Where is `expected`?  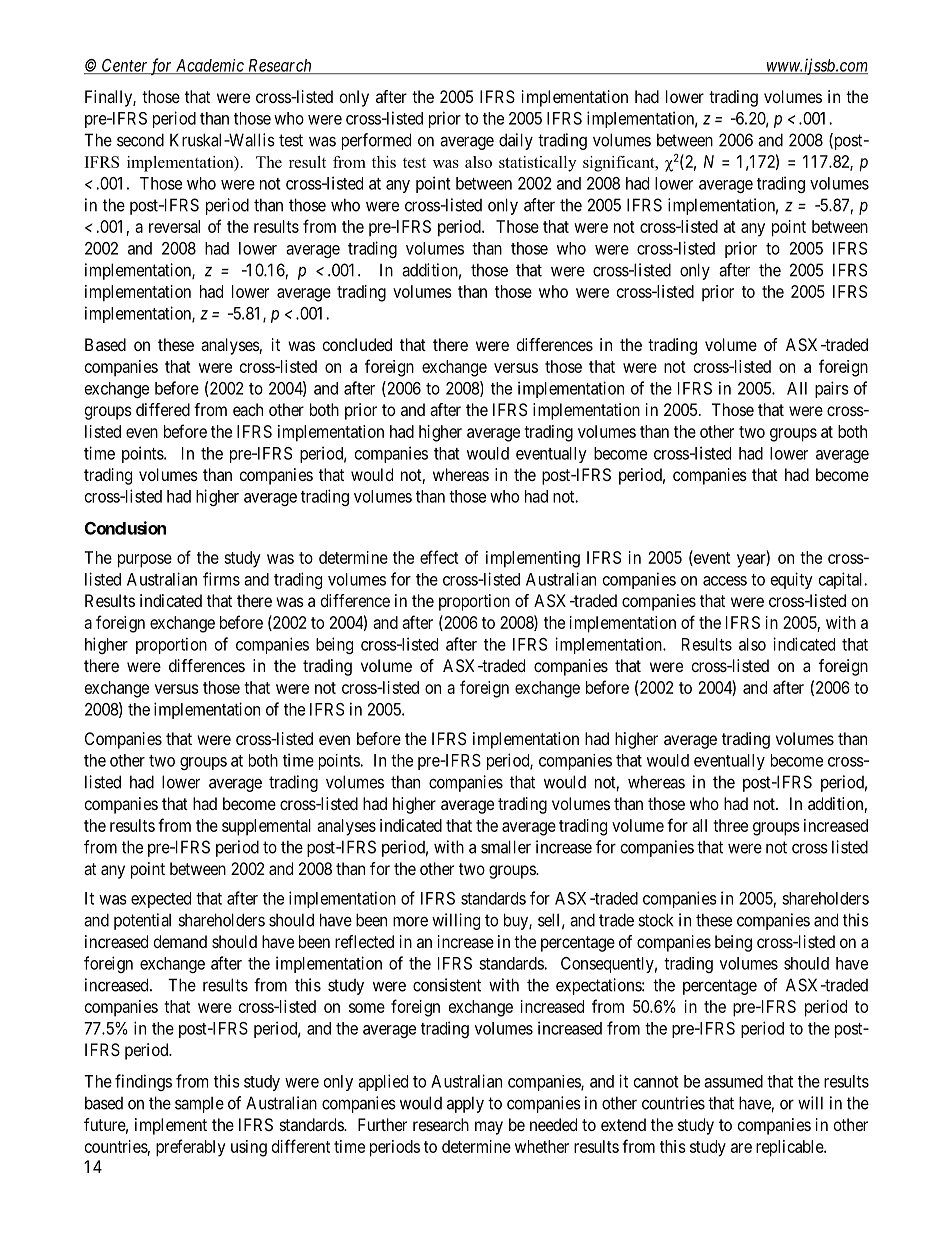
expected is located at coordinates (161, 900).
